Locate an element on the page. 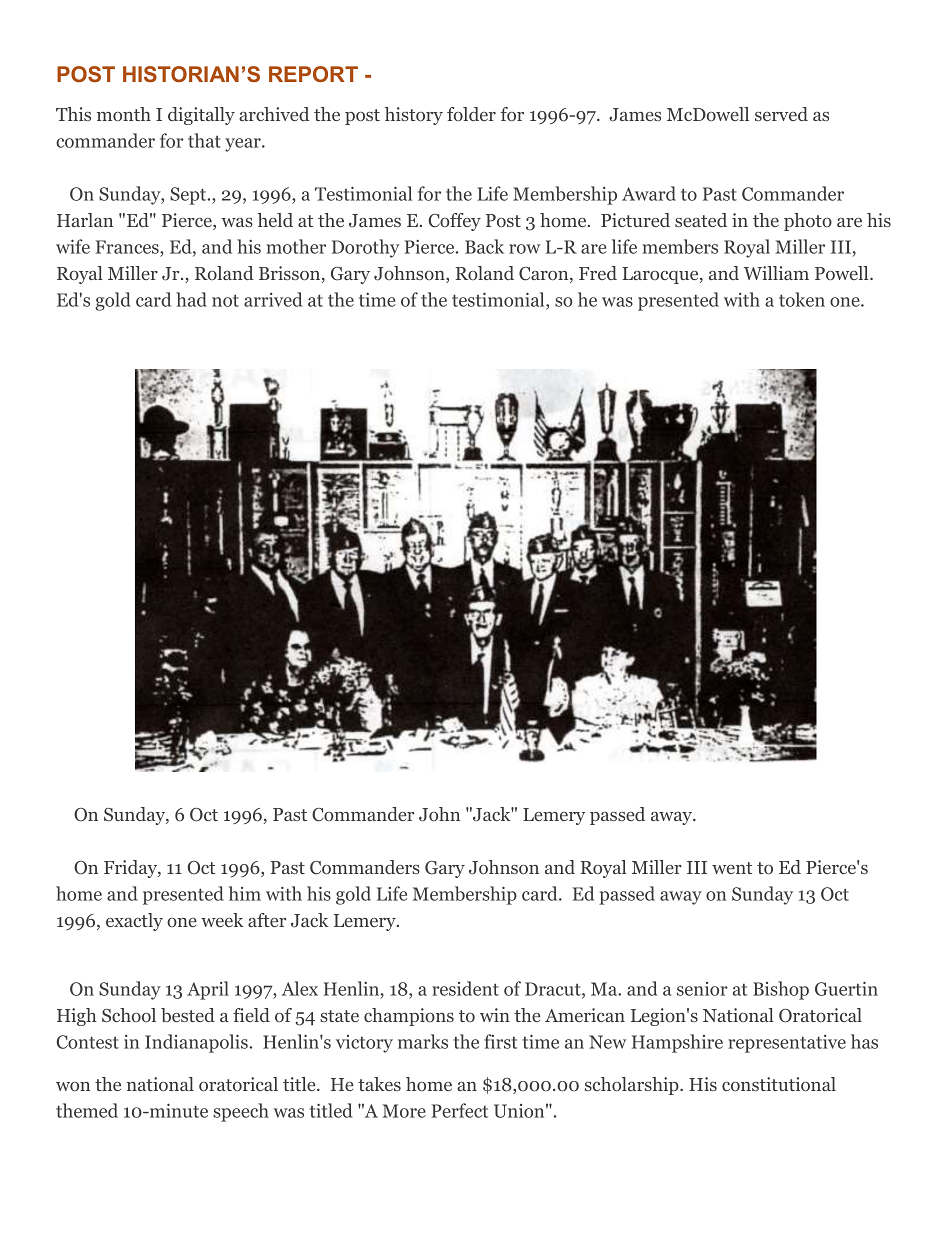 The width and height of the document is (952, 1233). Back is located at coordinates (484, 246).
